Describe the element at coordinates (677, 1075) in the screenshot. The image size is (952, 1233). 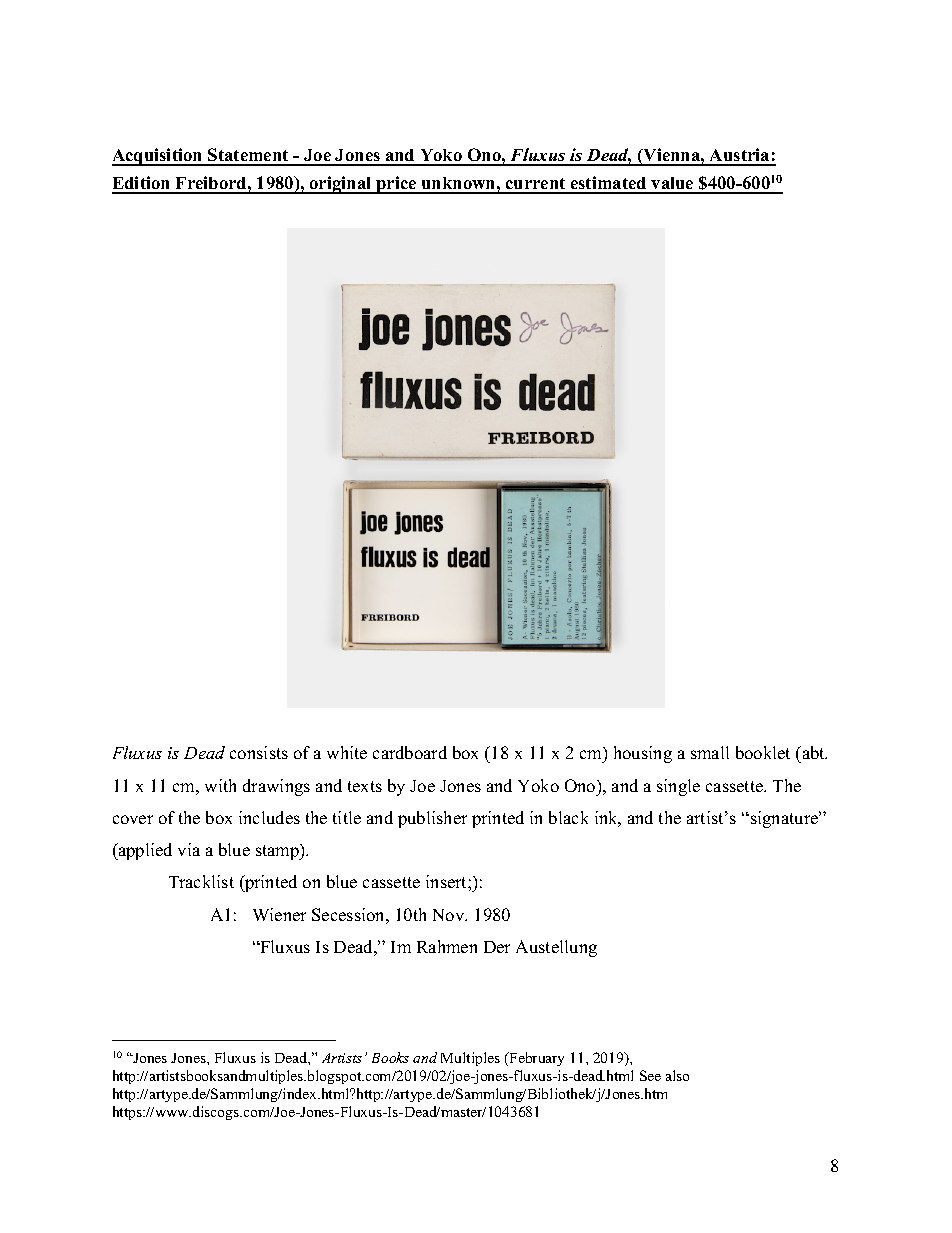
I see `also` at that location.
